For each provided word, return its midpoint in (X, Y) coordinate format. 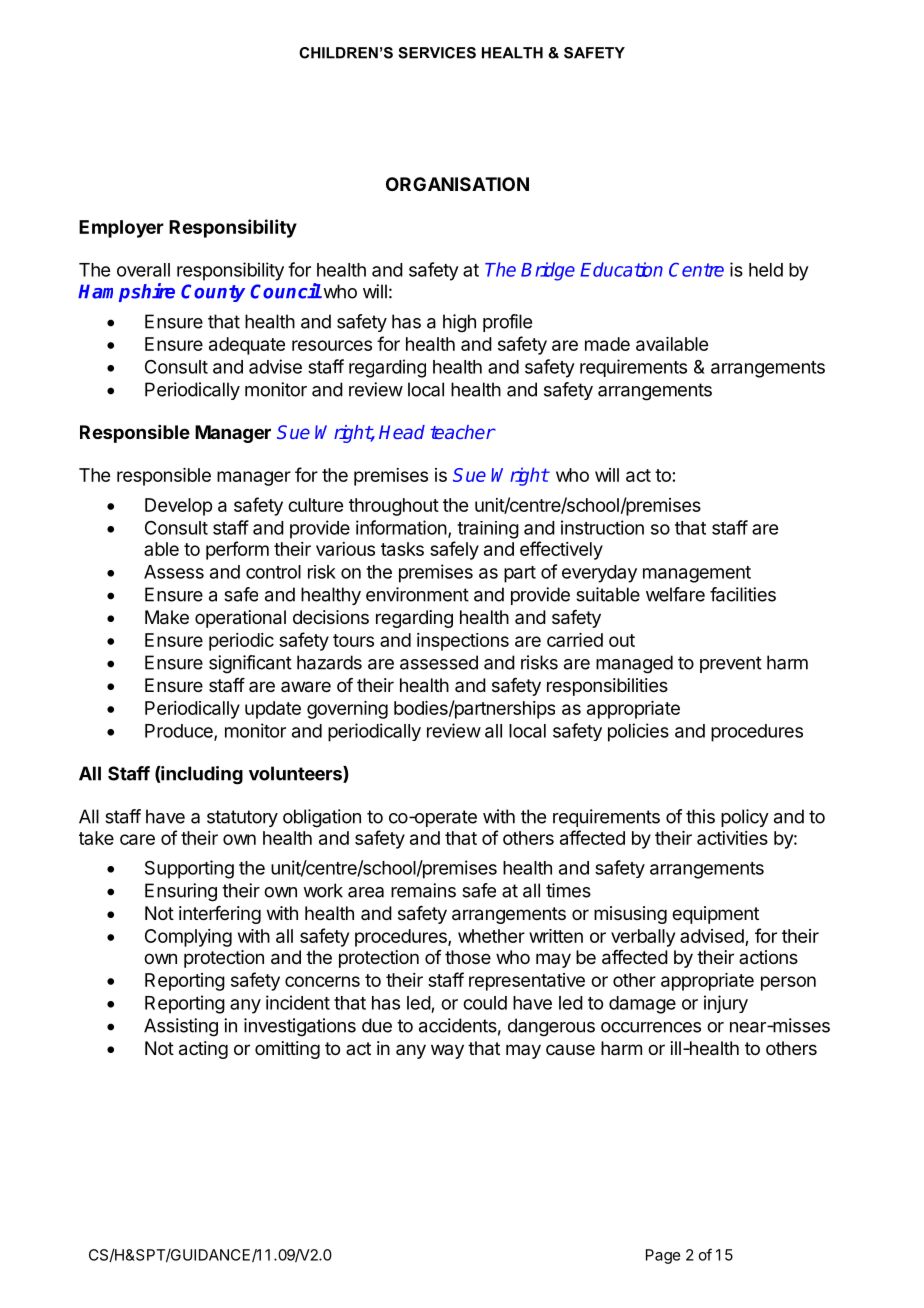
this (700, 816)
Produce (180, 732)
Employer (121, 229)
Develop (178, 507)
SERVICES (437, 53)
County (213, 293)
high (459, 323)
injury (726, 1004)
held (766, 270)
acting (203, 1050)
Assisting (181, 1027)
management (697, 574)
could (485, 1003)
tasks (402, 549)
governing (347, 710)
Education (621, 269)
